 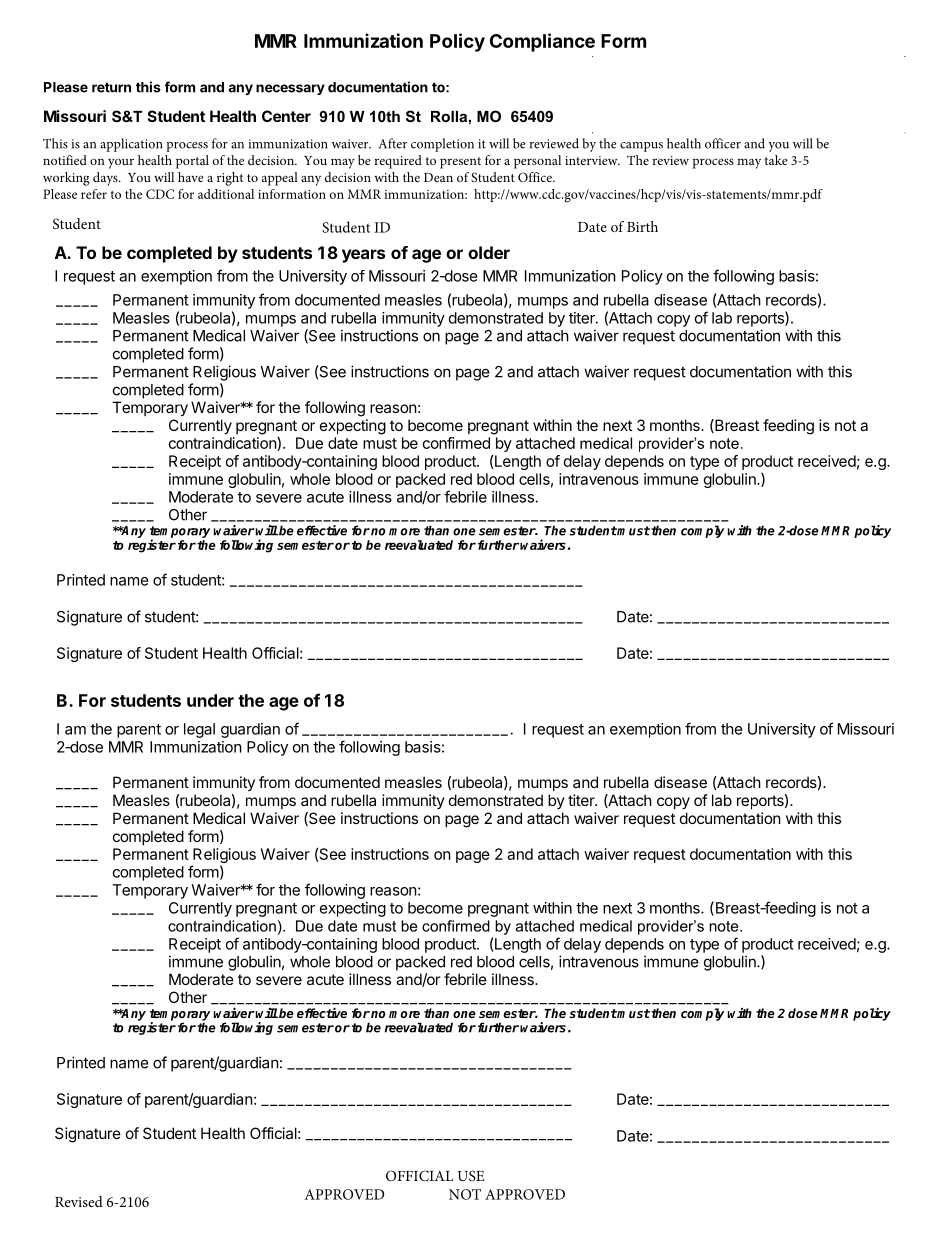 I want to click on After, so click(x=393, y=143).
